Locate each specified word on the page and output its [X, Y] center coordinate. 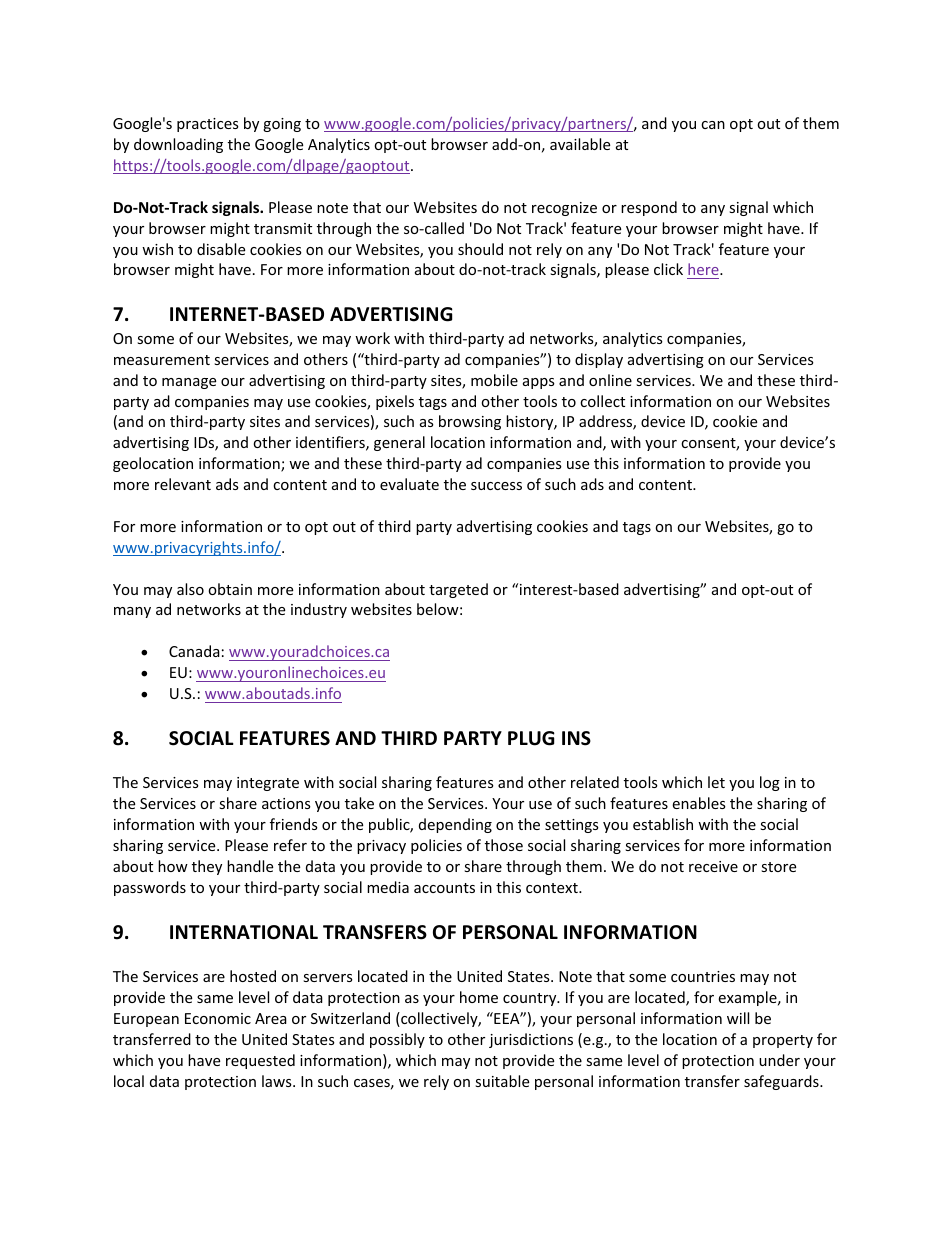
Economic [218, 1018]
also [190, 589]
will [738, 1018]
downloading [178, 145]
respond [649, 208]
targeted [458, 590]
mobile [494, 380]
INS [576, 738]
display [599, 360]
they [207, 867]
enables [699, 803]
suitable [502, 1081]
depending [455, 825]
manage [189, 383]
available [580, 144]
